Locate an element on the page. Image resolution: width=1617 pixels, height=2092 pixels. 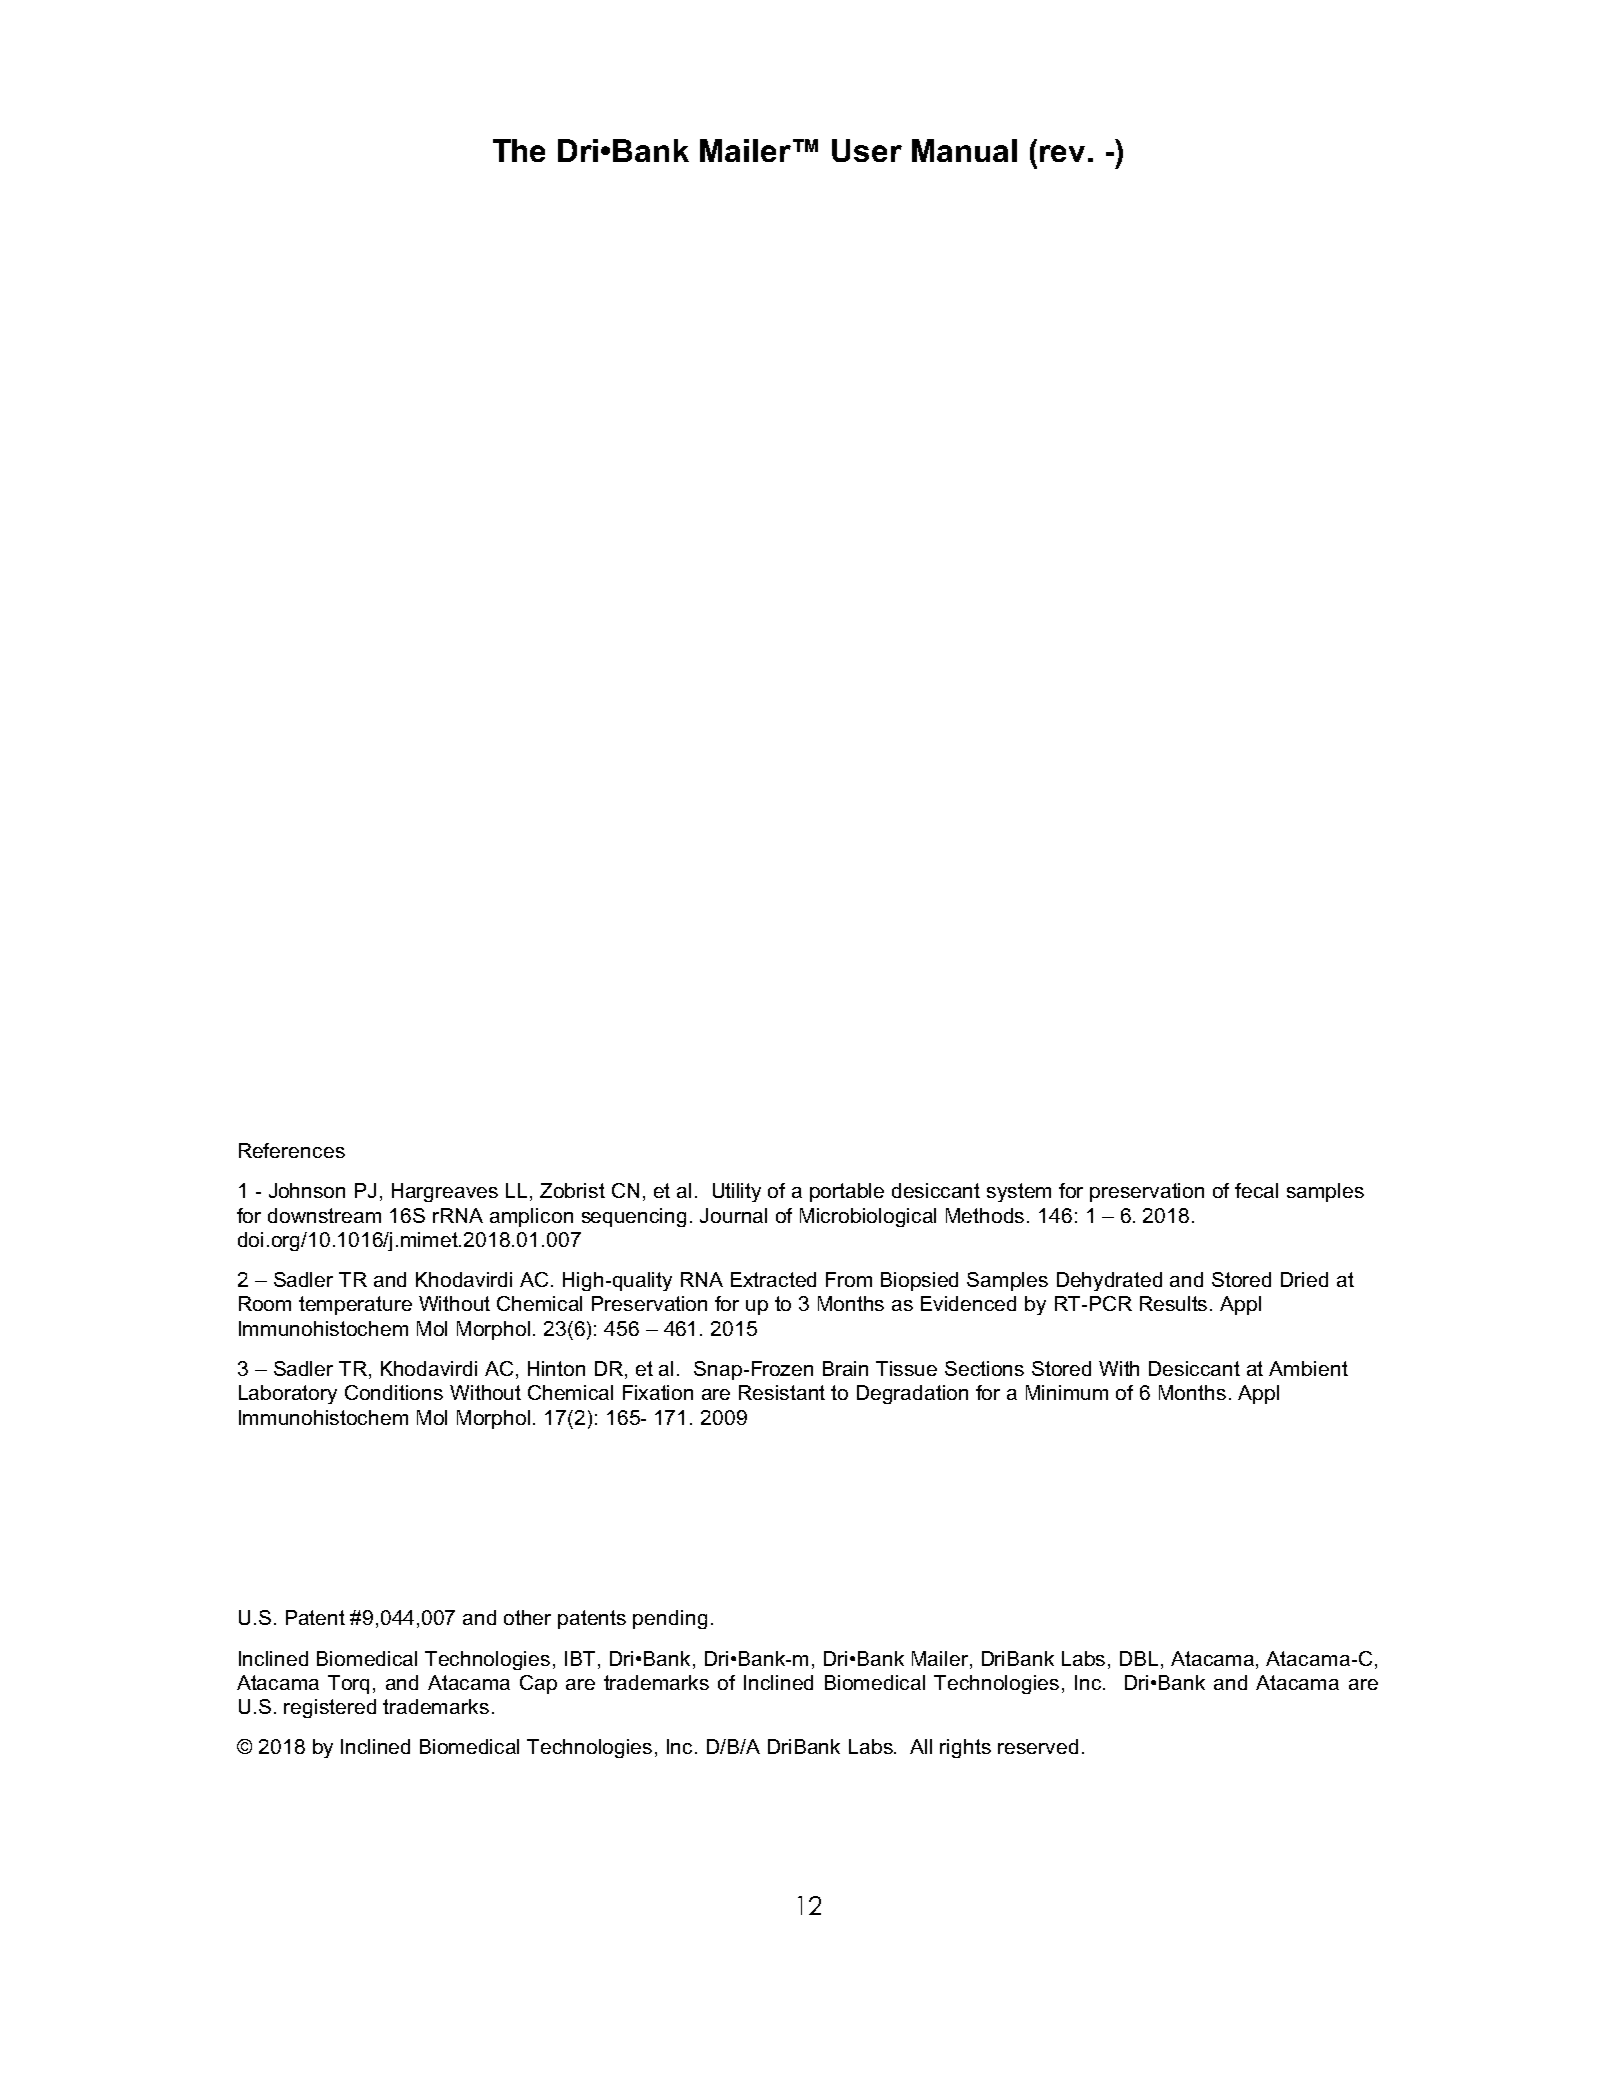
registered is located at coordinates (330, 1708).
